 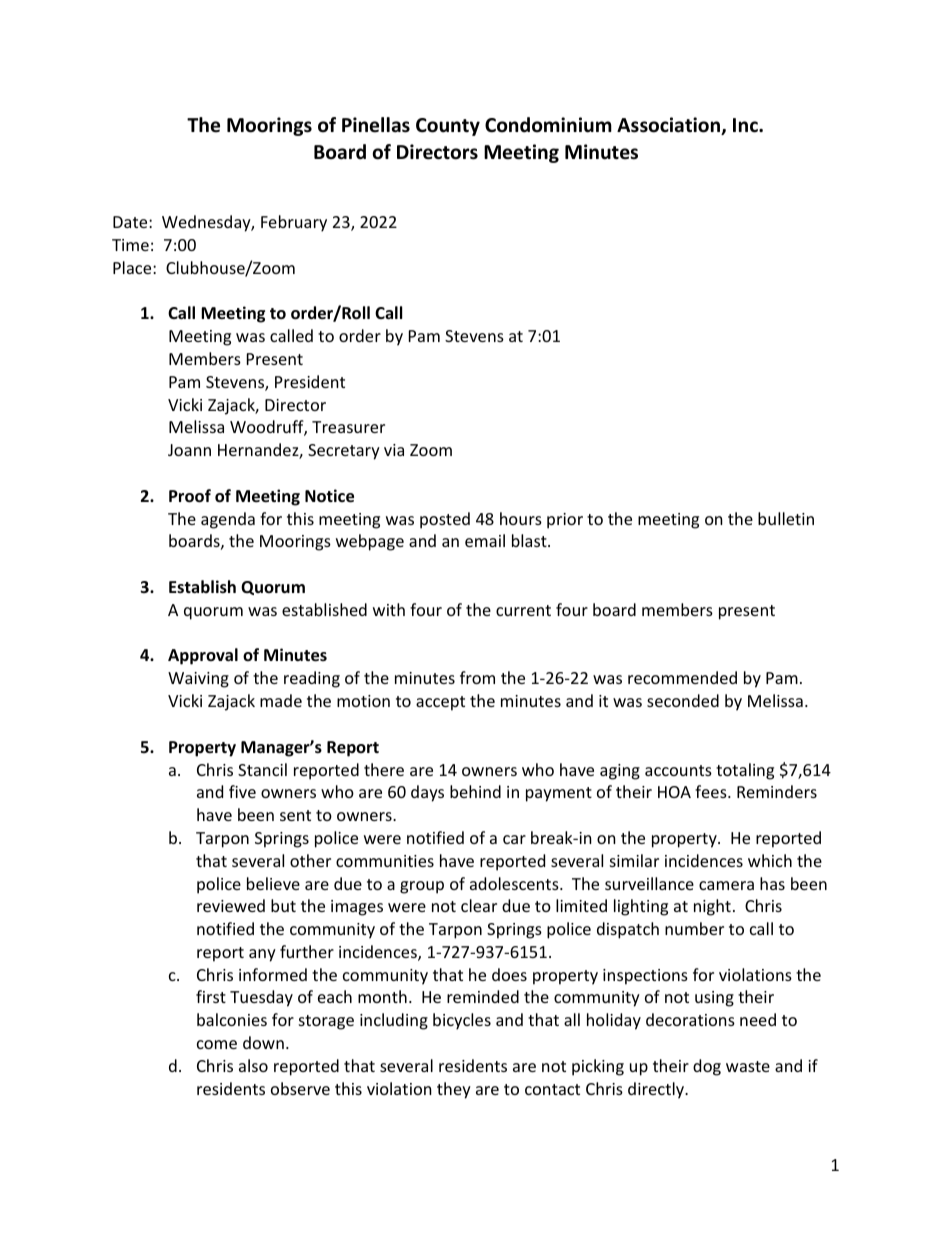 What do you see at coordinates (394, 450) in the screenshot?
I see `via` at bounding box center [394, 450].
